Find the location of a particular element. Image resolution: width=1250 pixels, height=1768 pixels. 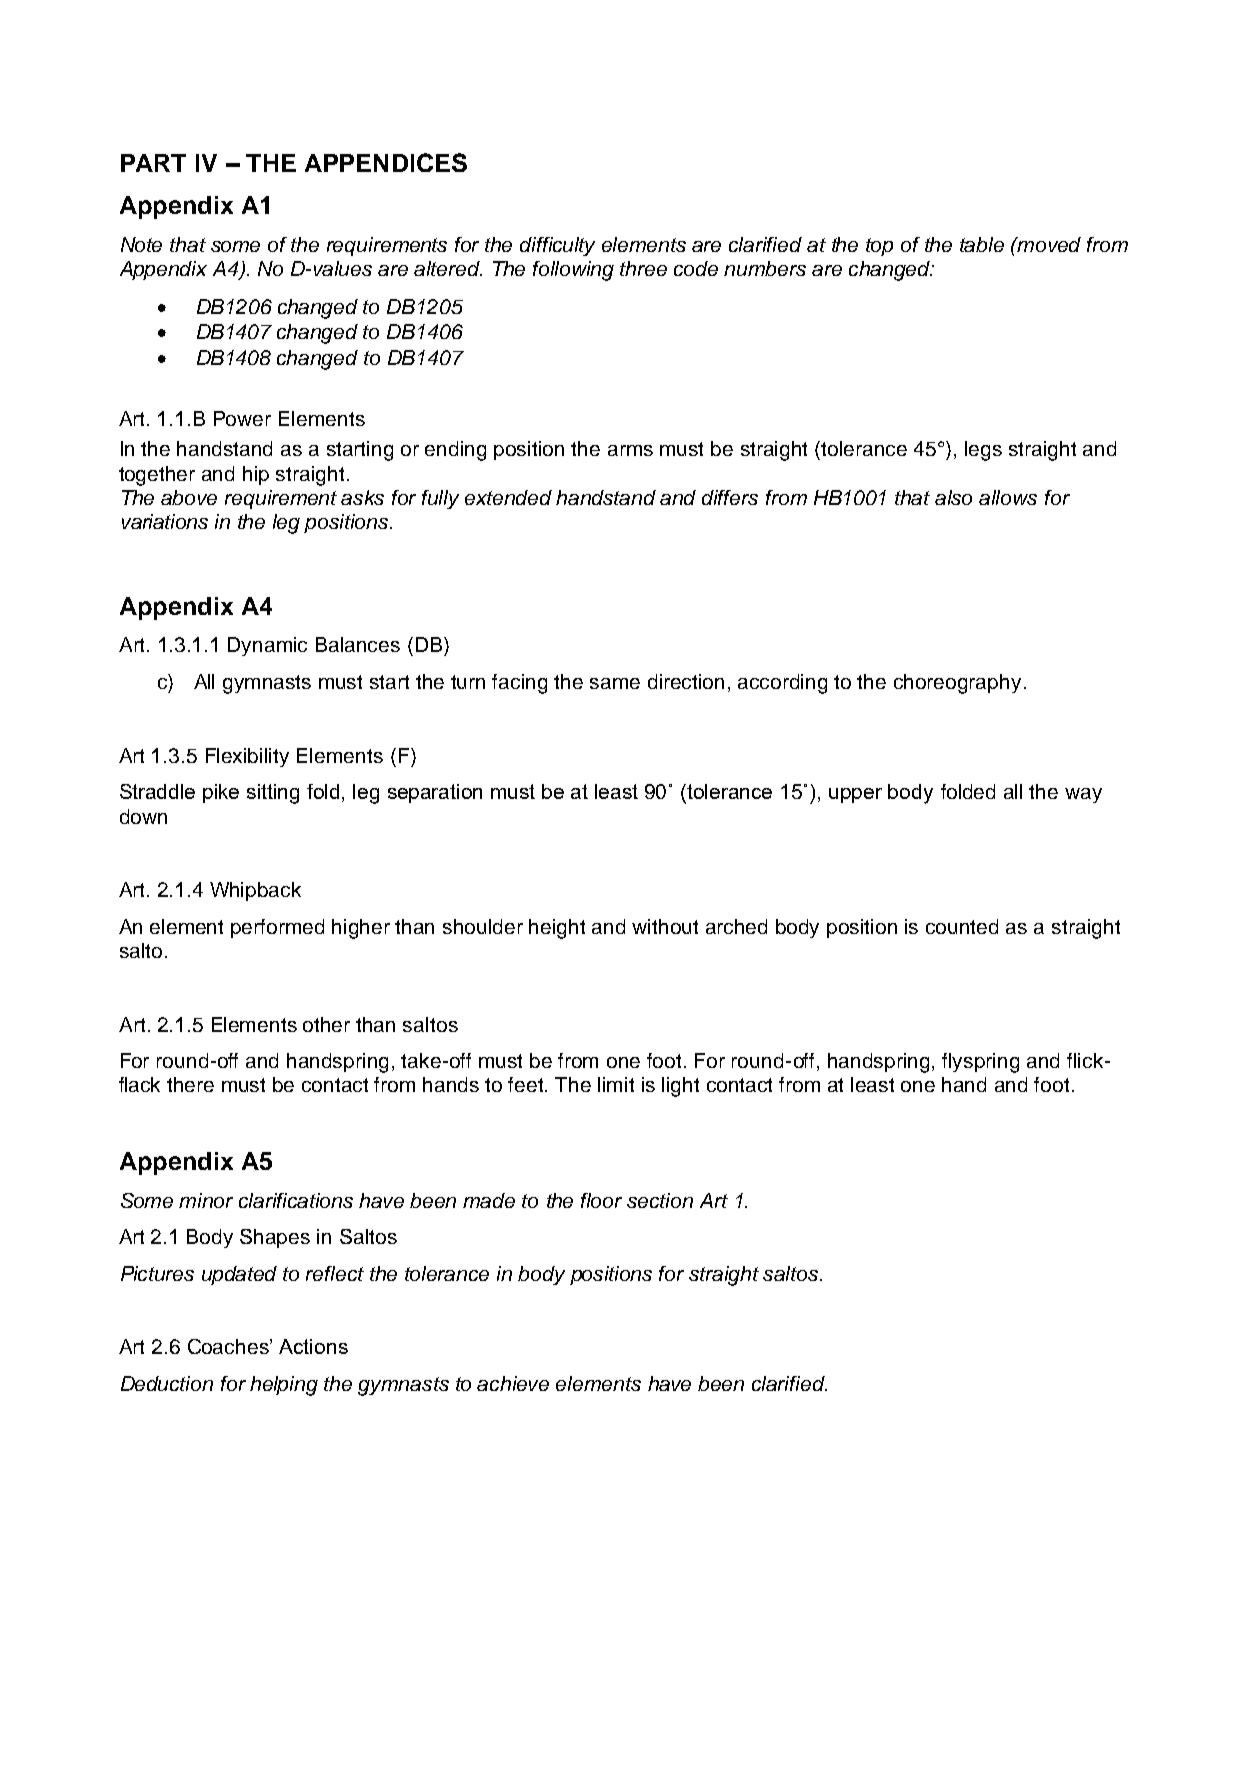

PART is located at coordinates (153, 163).
